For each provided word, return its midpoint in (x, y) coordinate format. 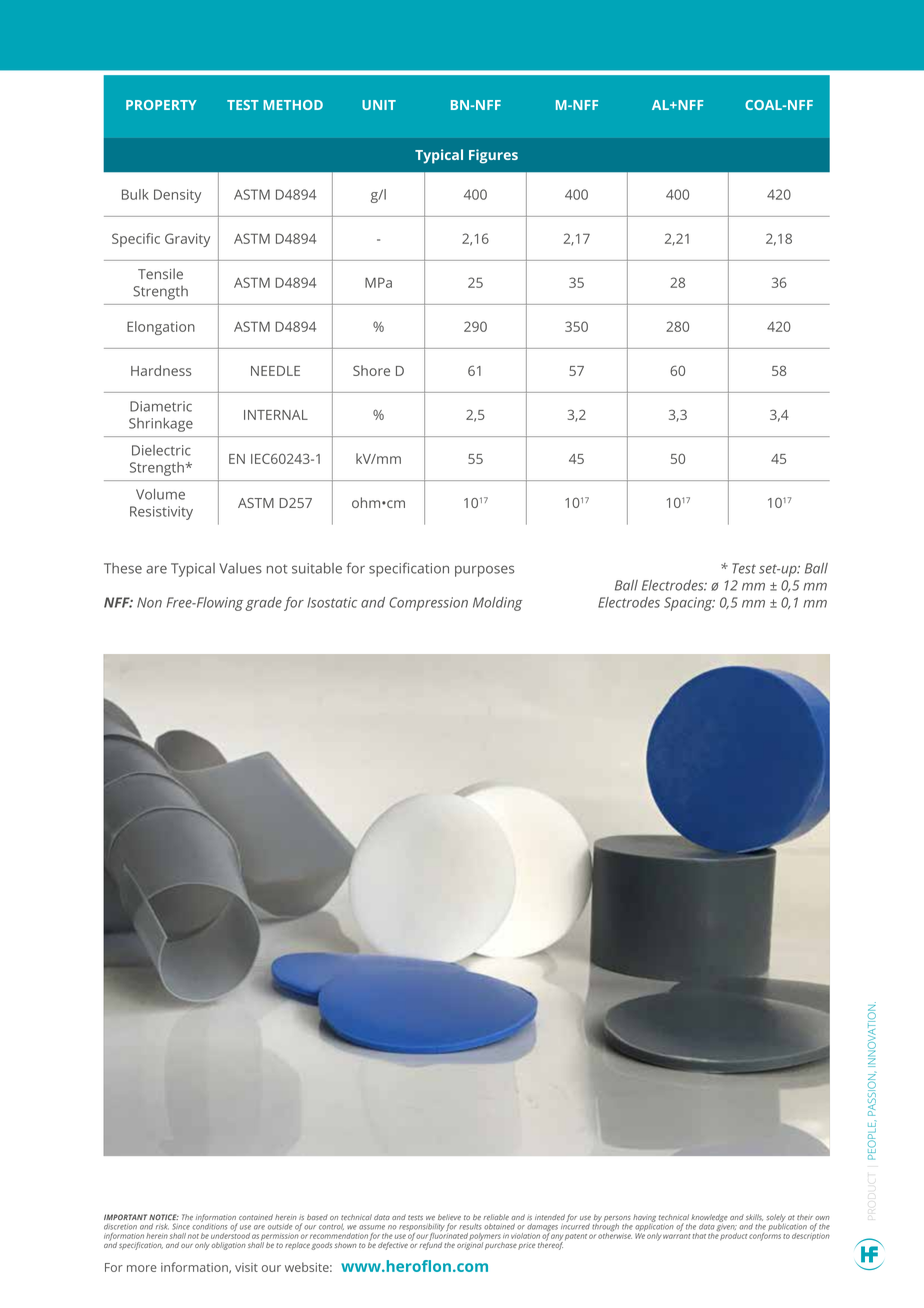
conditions (209, 1225)
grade (263, 604)
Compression (428, 604)
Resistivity (161, 513)
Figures (493, 156)
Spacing (689, 604)
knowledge (709, 1218)
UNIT (379, 105)
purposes (485, 571)
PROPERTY (161, 105)
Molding (497, 604)
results (470, 1227)
